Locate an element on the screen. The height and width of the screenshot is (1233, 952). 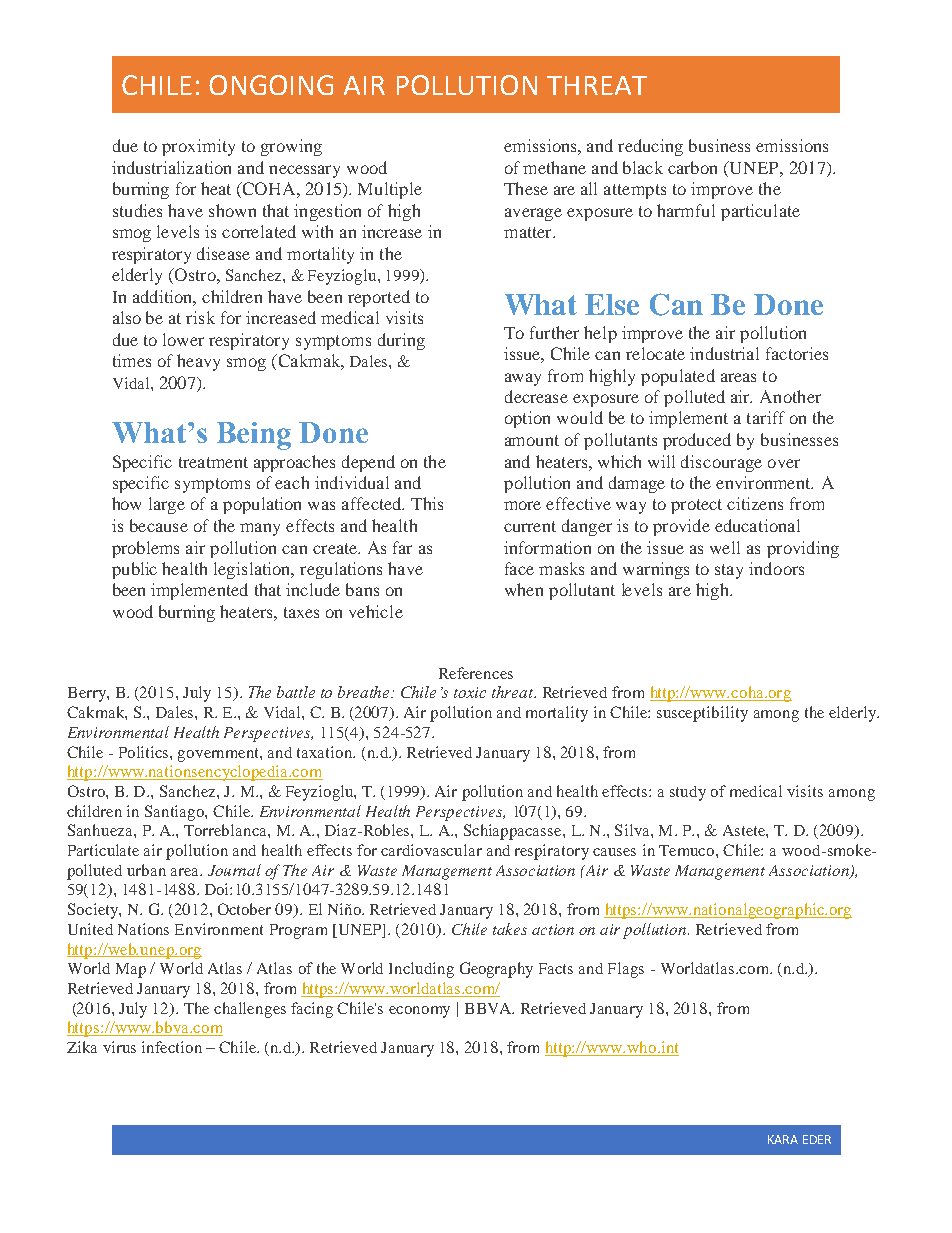
proximity is located at coordinates (198, 147).
